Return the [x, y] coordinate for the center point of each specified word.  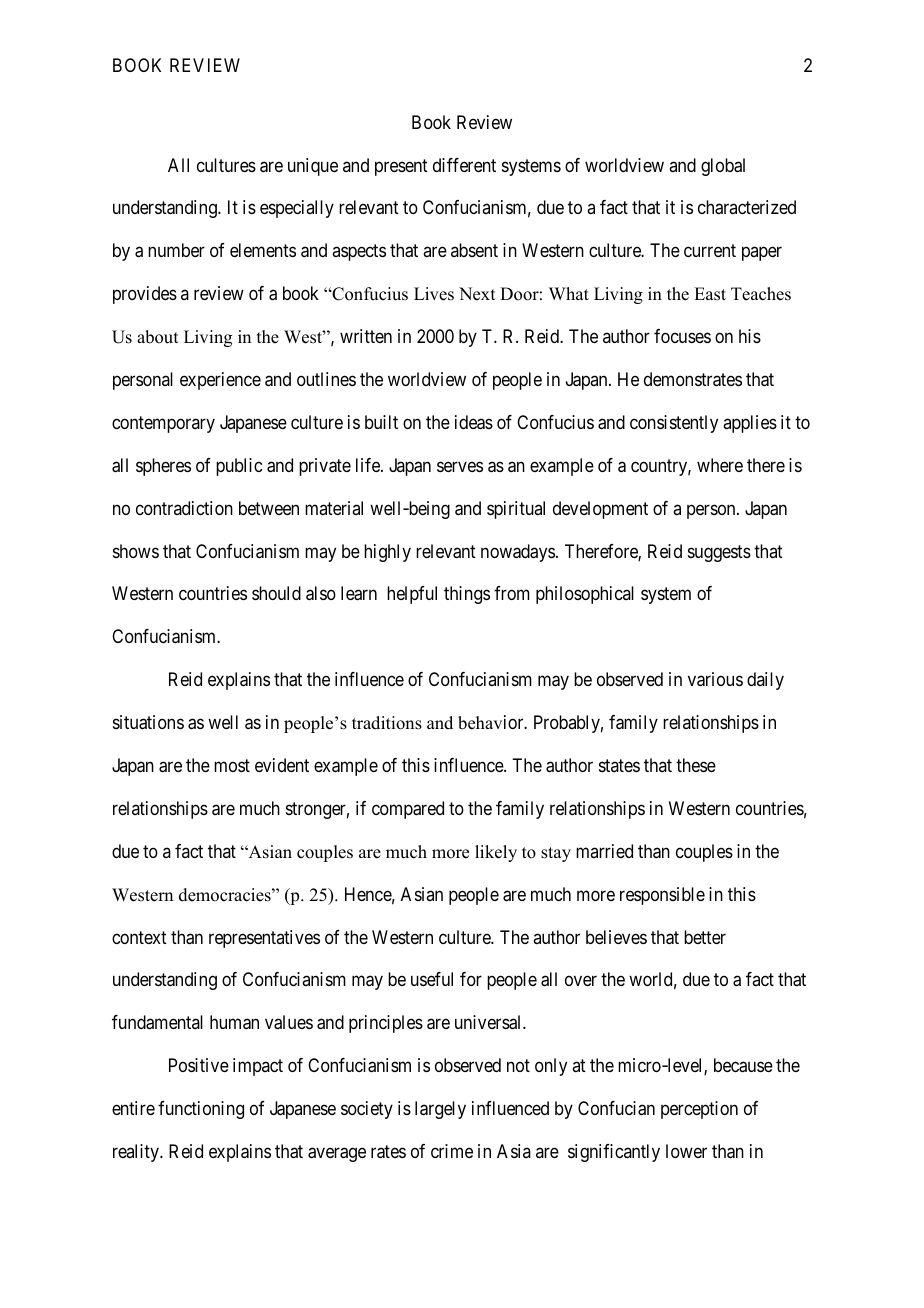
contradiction [184, 508]
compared [408, 810]
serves [460, 466]
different [464, 165]
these [696, 765]
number [176, 250]
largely [440, 1110]
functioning [201, 1110]
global [723, 167]
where [720, 465]
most [232, 765]
